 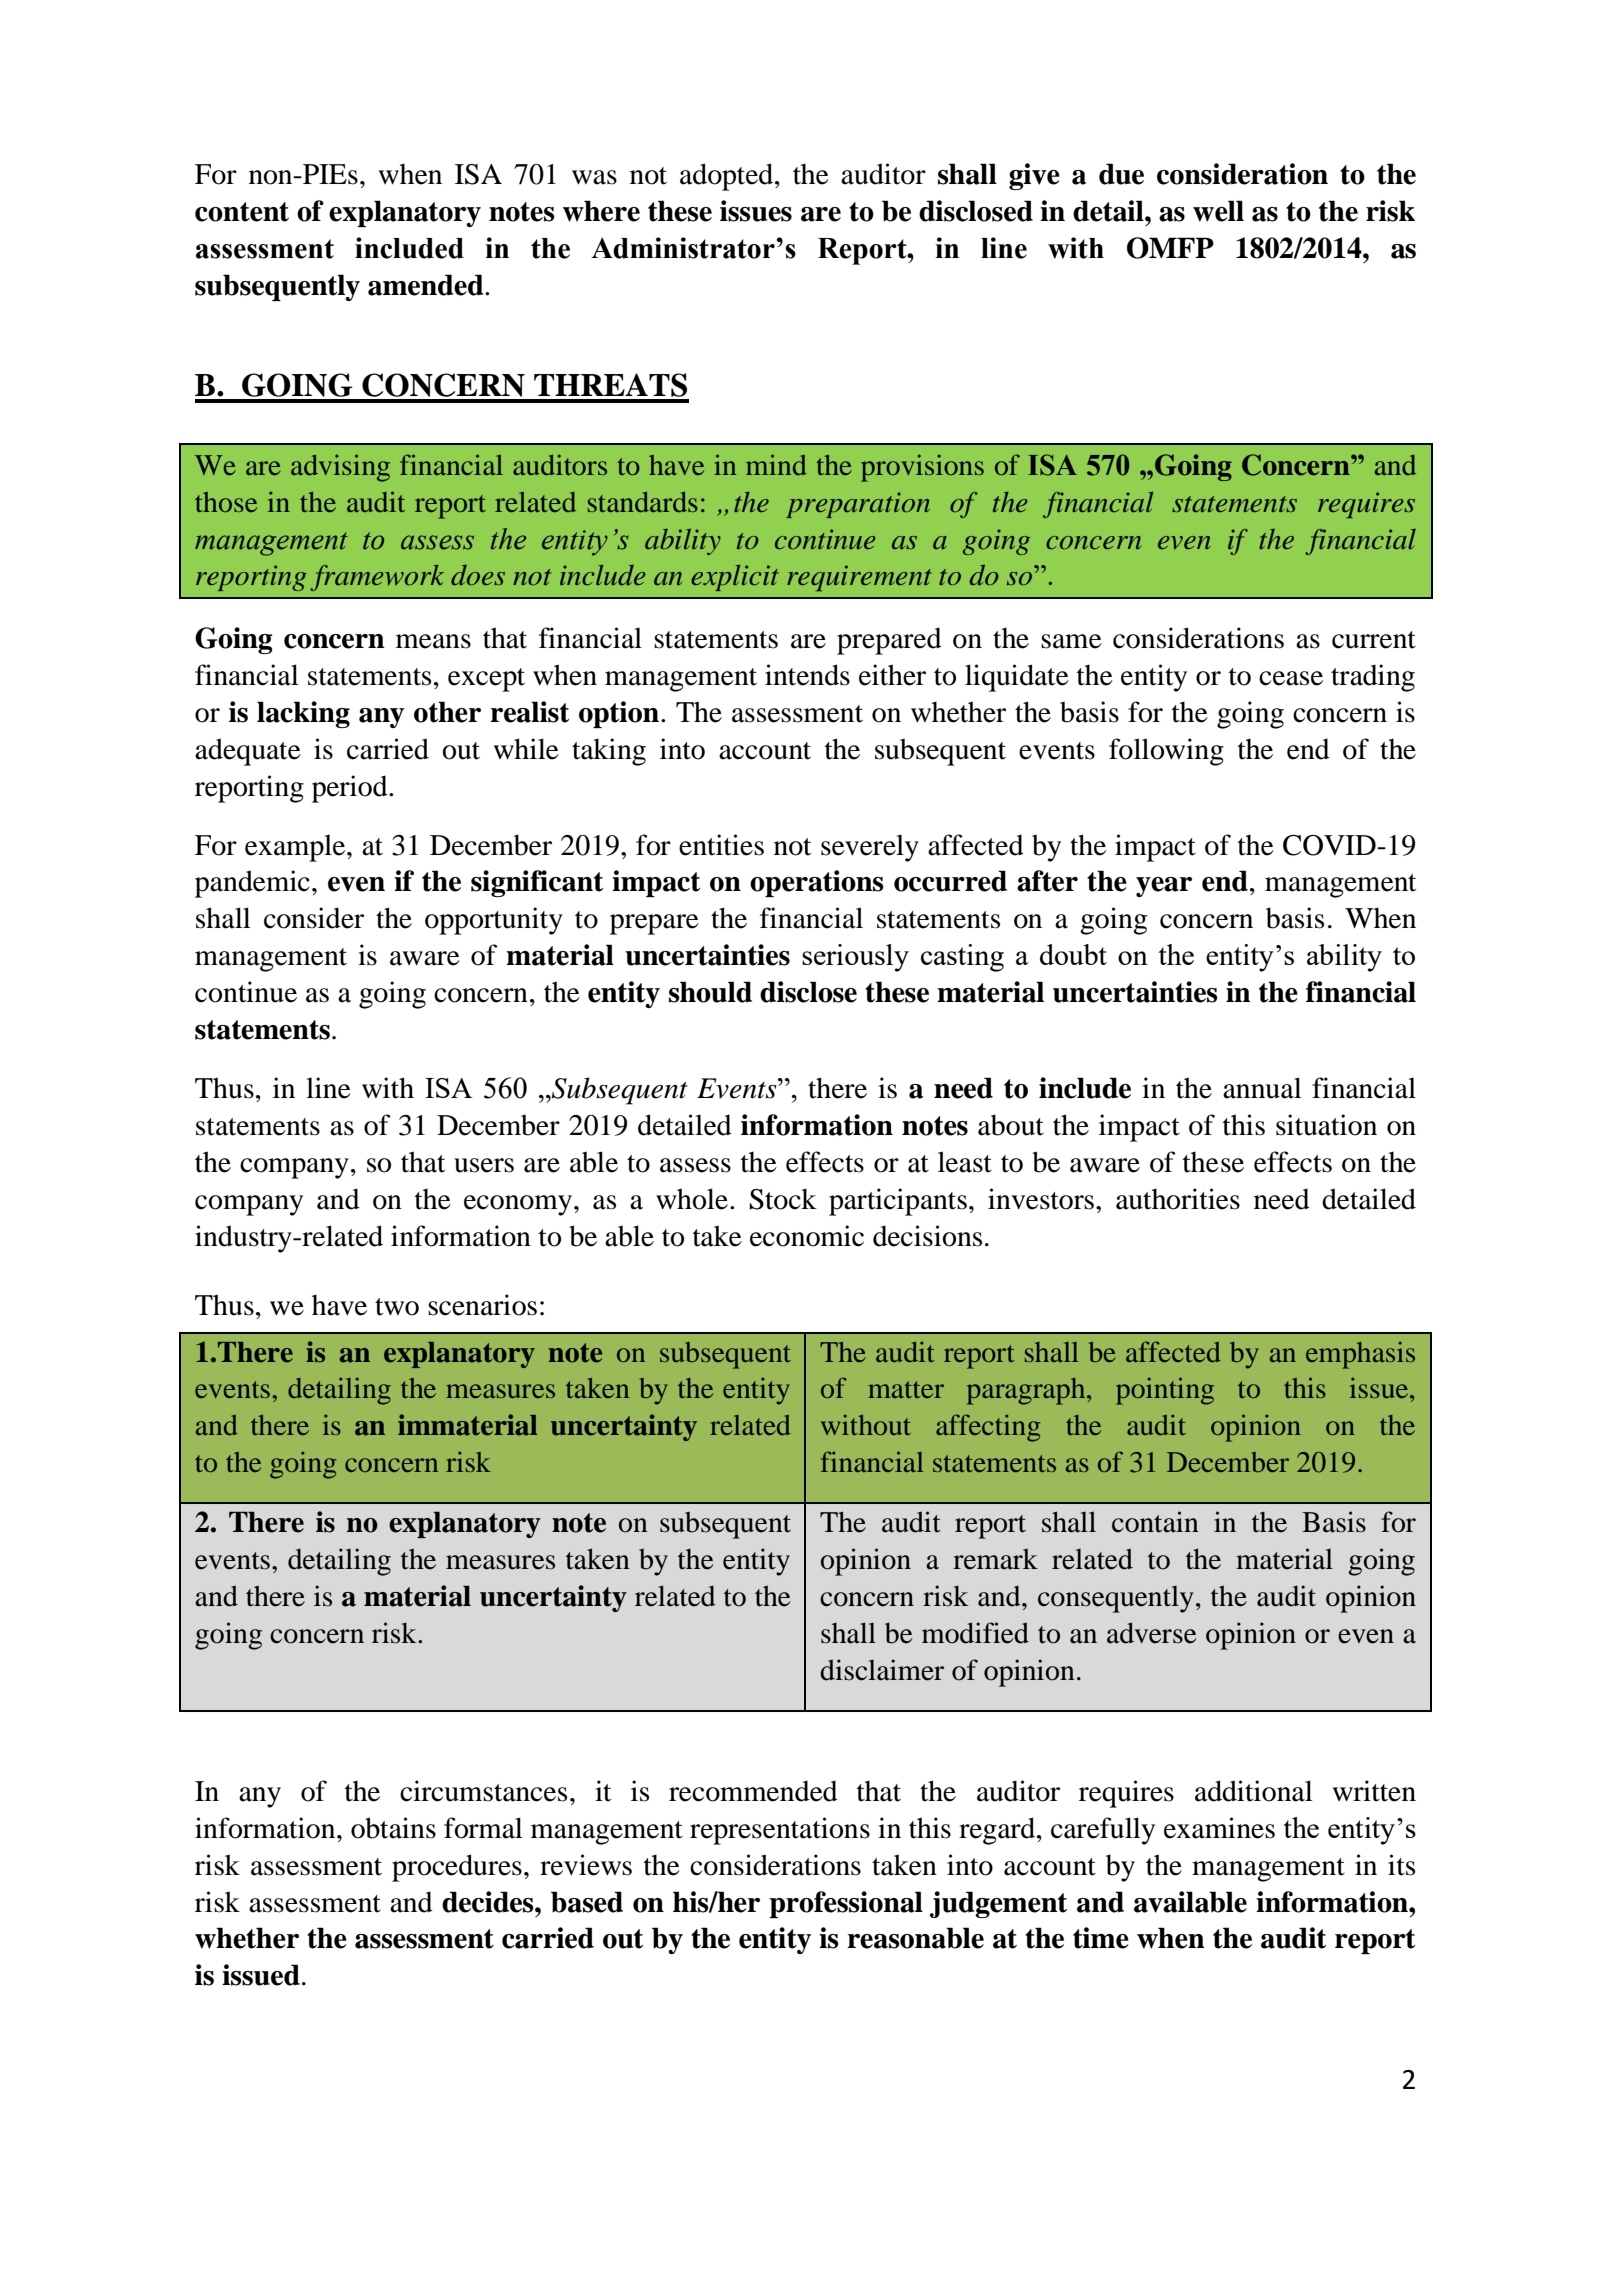 I want to click on two, so click(x=397, y=1307).
